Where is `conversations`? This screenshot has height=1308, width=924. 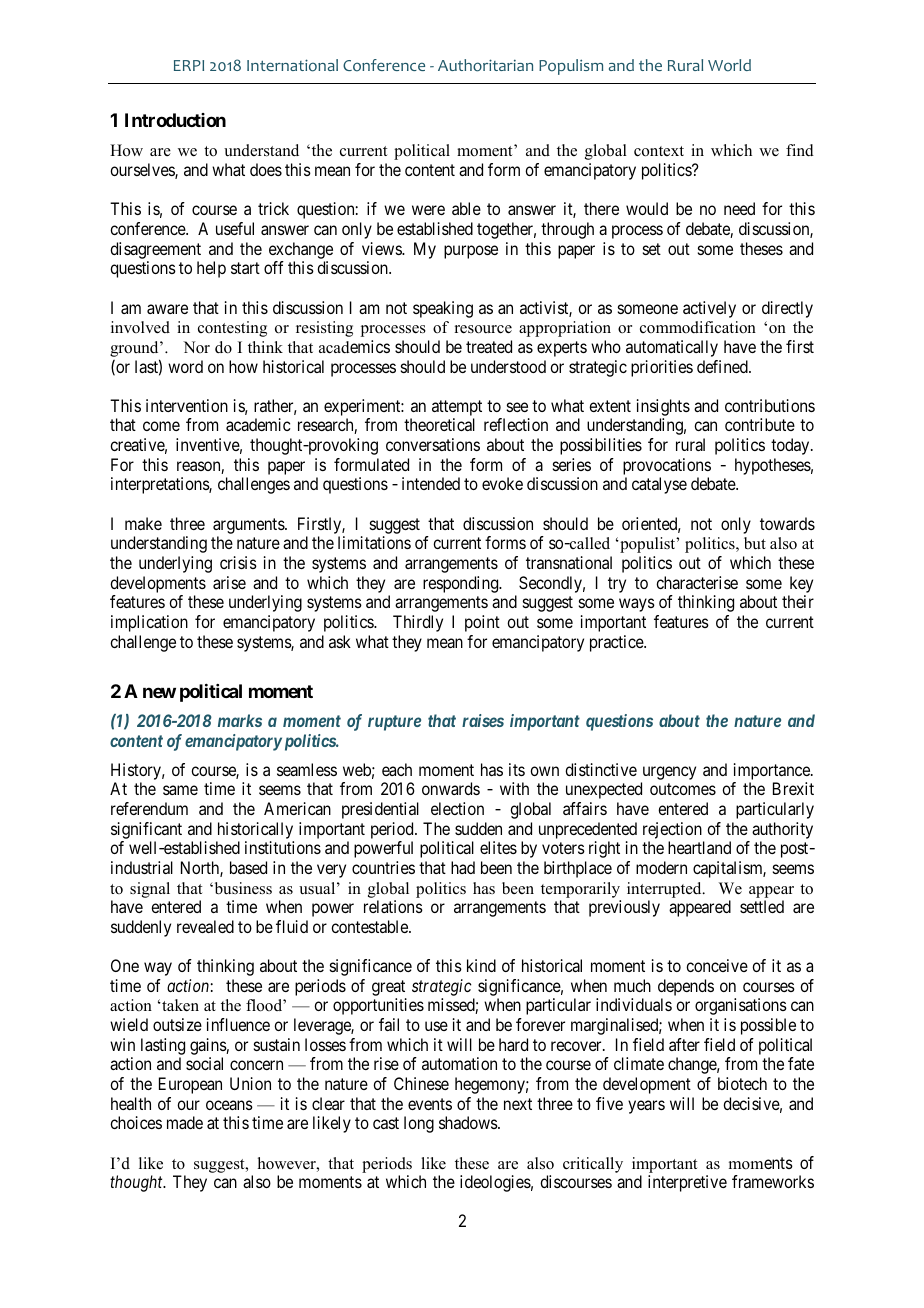 conversations is located at coordinates (433, 444).
